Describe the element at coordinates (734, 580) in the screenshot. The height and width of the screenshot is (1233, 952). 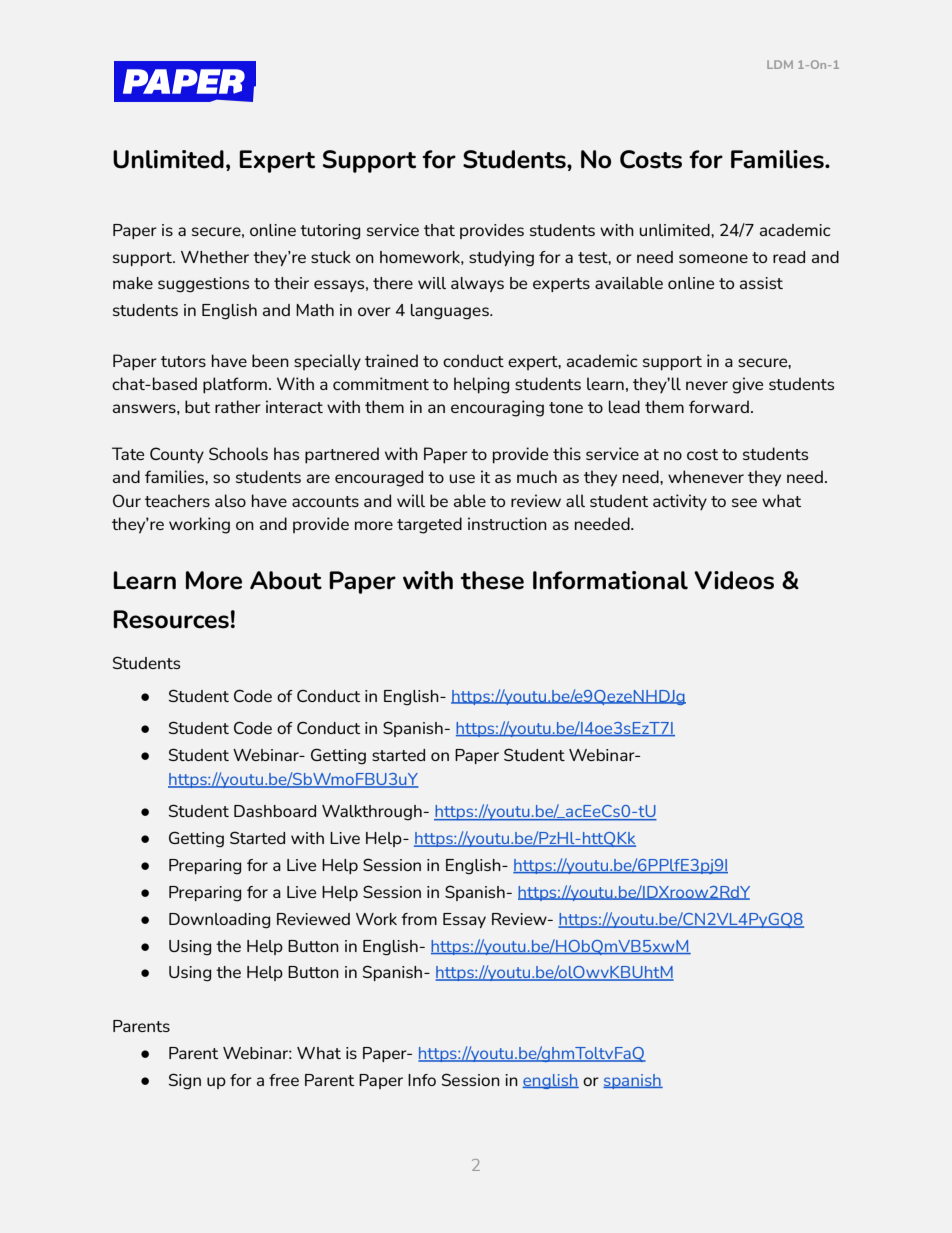
I see `Videos` at that location.
